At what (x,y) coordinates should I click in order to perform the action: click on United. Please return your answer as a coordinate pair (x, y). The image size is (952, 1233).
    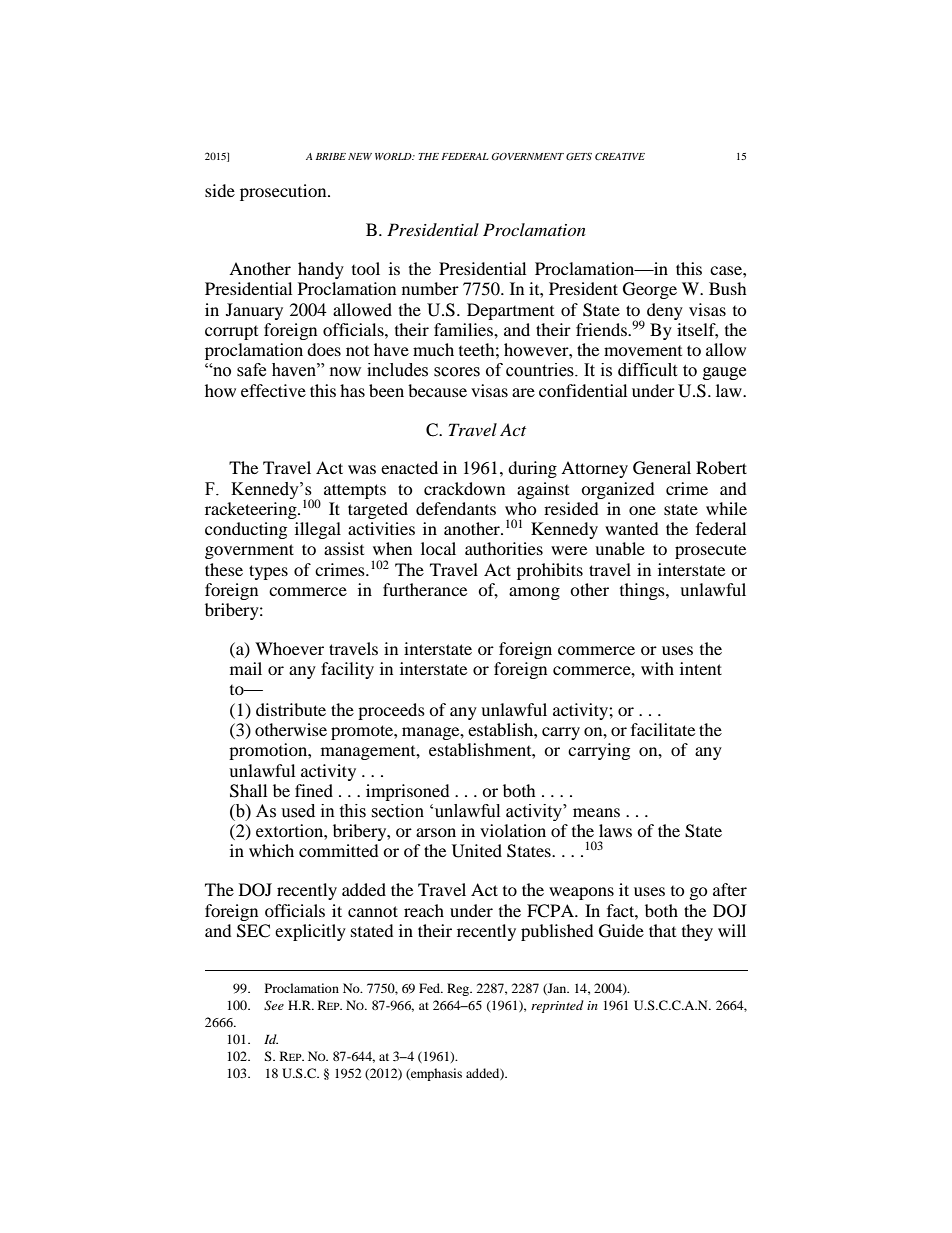
    Looking at the image, I should click on (477, 851).
